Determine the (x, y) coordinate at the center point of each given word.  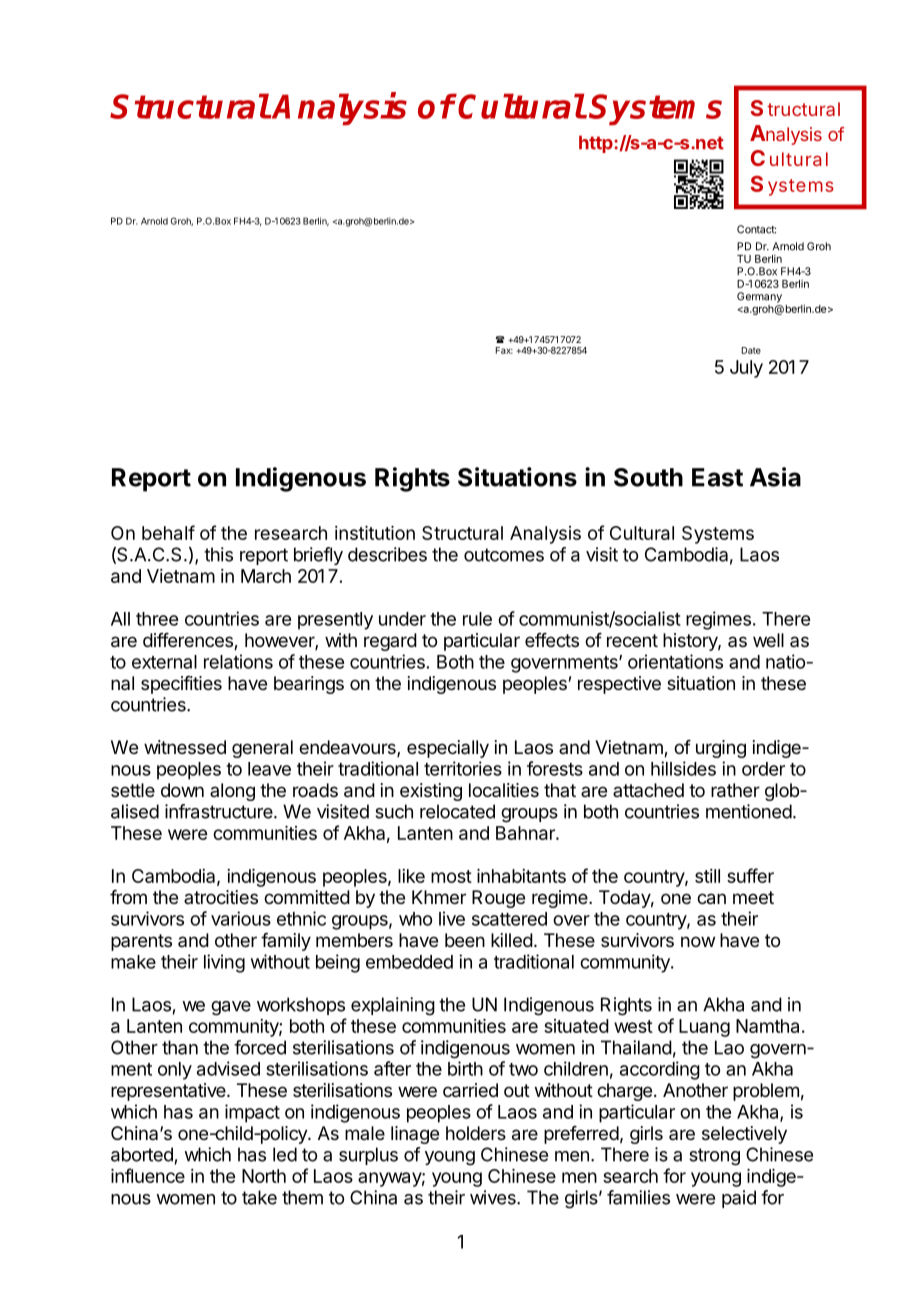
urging (721, 749)
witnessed (185, 747)
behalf (168, 532)
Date (751, 350)
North (264, 1176)
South (648, 477)
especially (448, 749)
